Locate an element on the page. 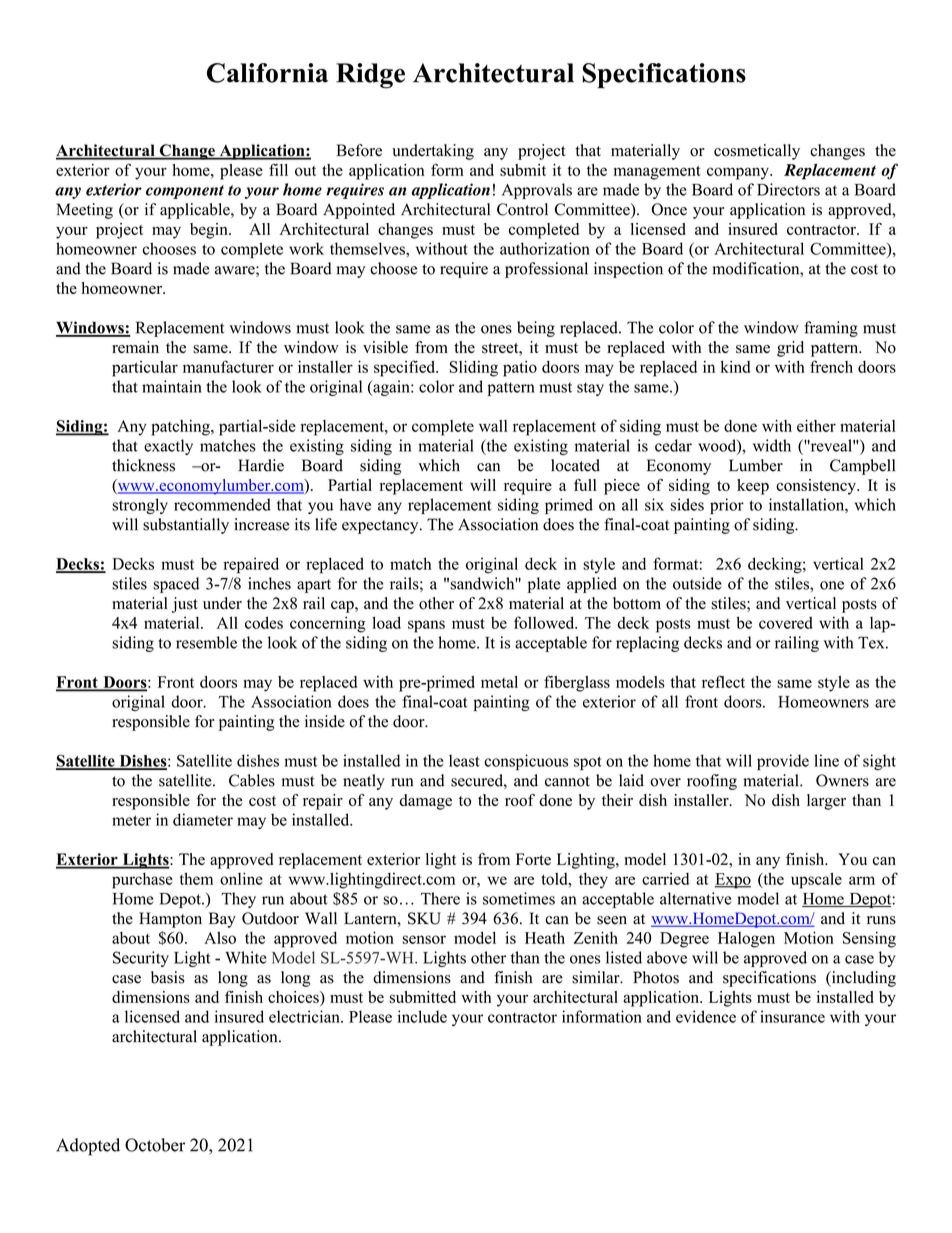 The width and height of the page is (952, 1233). width is located at coordinates (772, 445).
